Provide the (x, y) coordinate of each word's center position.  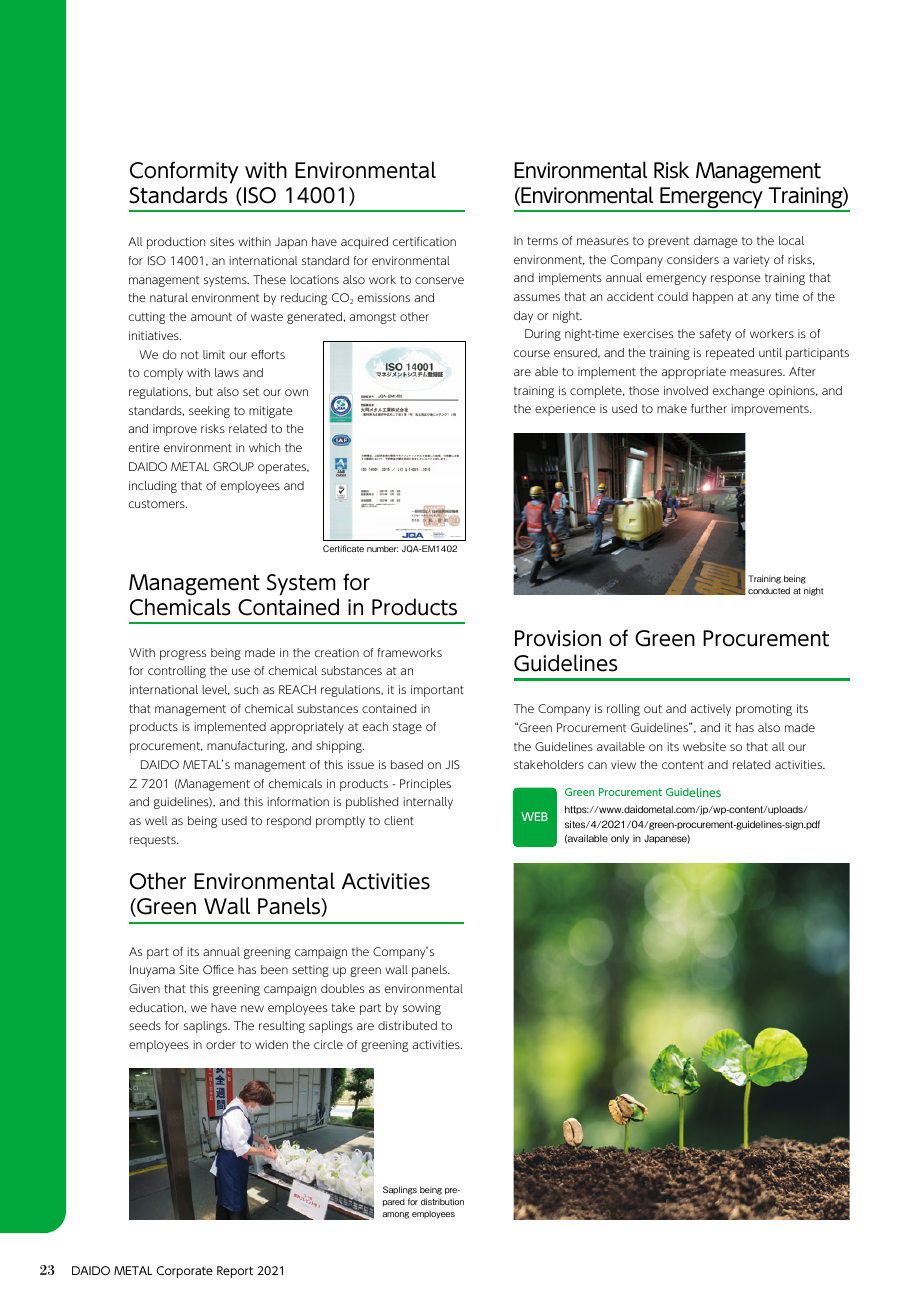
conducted (769, 590)
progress (183, 655)
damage (716, 242)
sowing (422, 1009)
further (709, 408)
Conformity (184, 172)
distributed (407, 1025)
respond (289, 822)
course (532, 353)
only (620, 839)
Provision (558, 638)
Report (235, 1272)
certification (424, 241)
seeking (209, 412)
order (221, 1044)
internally (428, 803)
